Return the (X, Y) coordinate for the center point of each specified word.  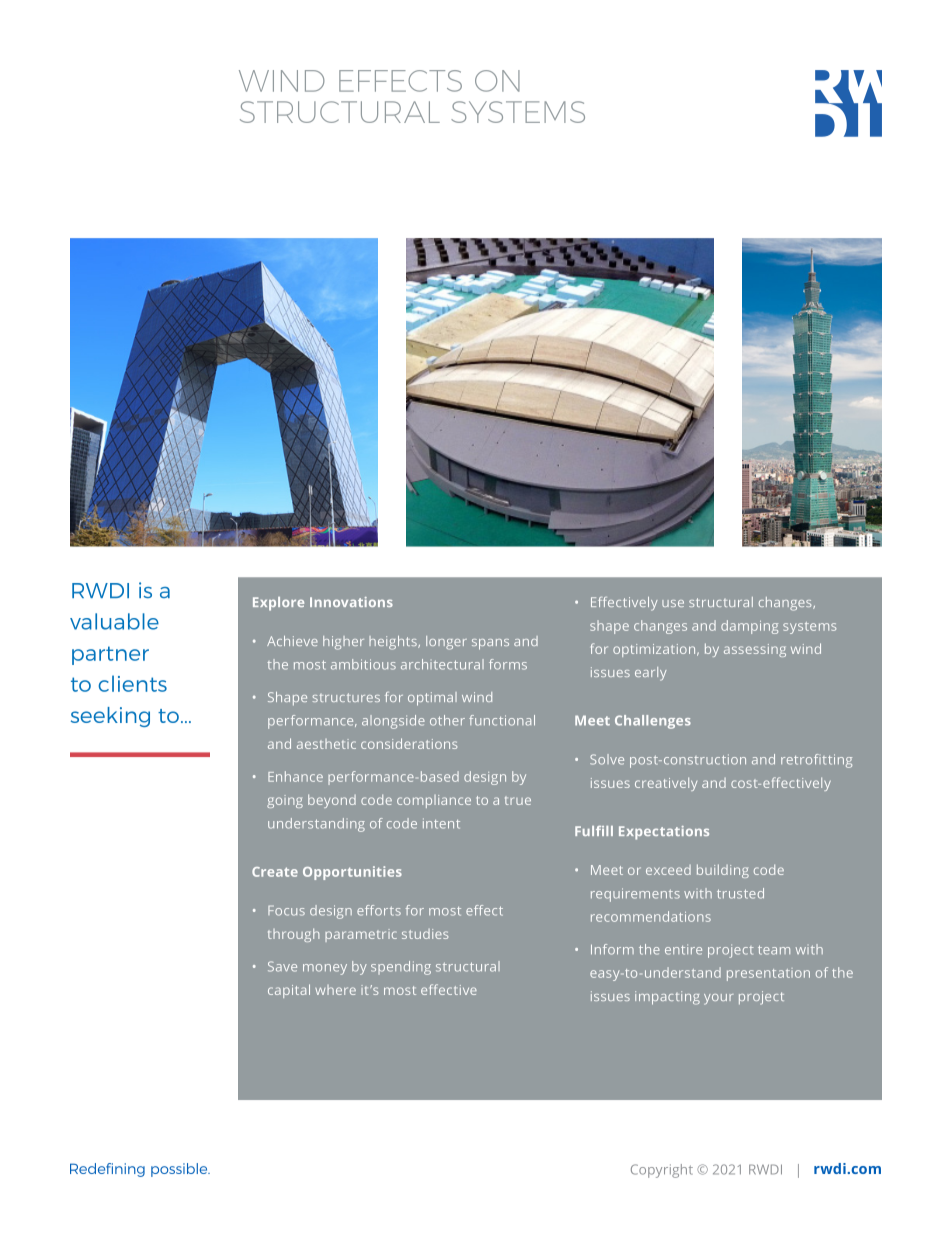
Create (275, 872)
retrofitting (816, 761)
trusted (740, 893)
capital (289, 991)
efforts (379, 910)
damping (749, 627)
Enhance (295, 776)
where (335, 990)
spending (401, 968)
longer (446, 643)
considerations (409, 743)
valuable (114, 621)
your (718, 999)
